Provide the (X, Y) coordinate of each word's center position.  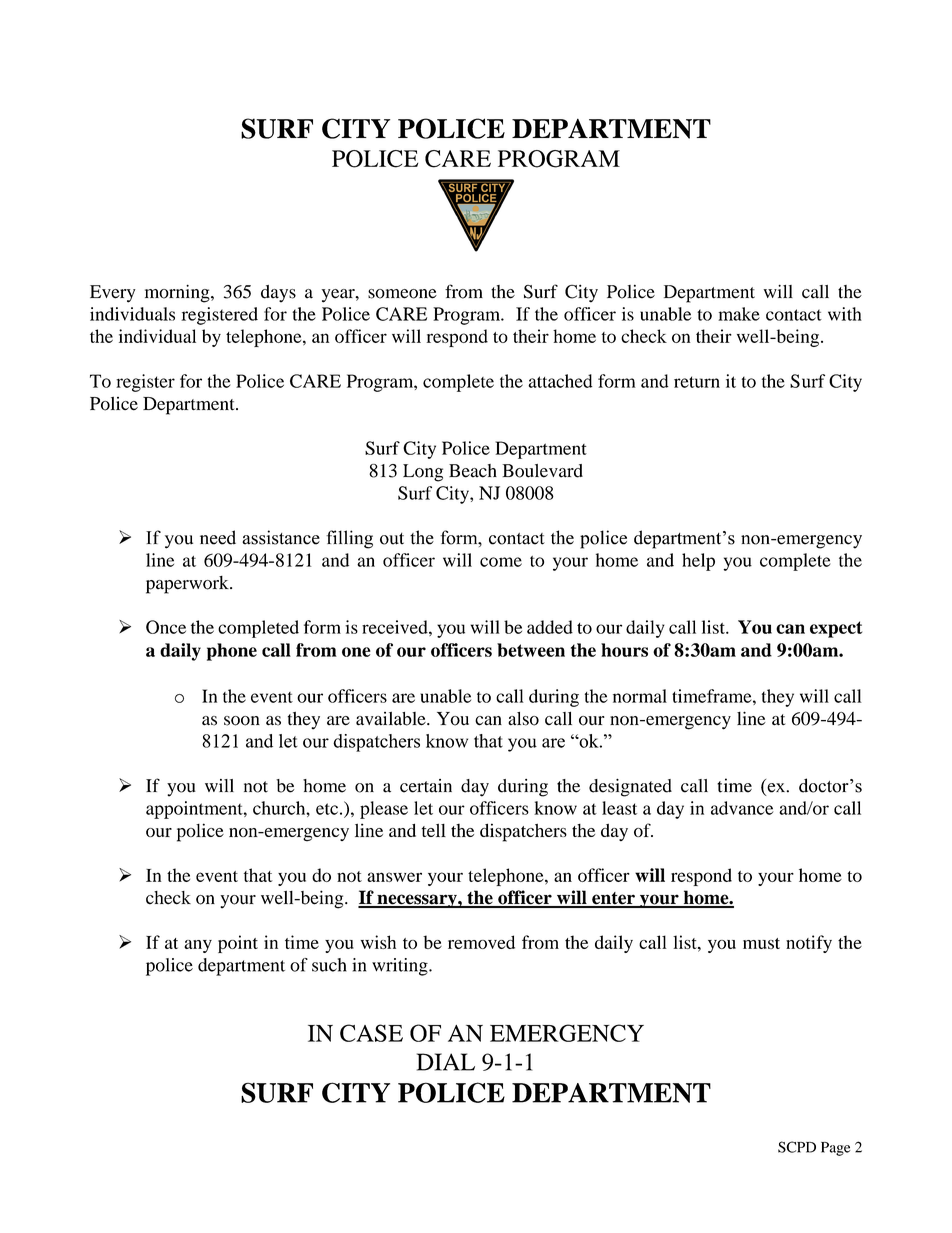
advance (742, 808)
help (698, 562)
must (761, 943)
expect (836, 629)
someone (402, 294)
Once (166, 627)
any (198, 946)
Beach (473, 471)
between (531, 650)
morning (178, 294)
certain (426, 786)
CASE (371, 1033)
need (218, 537)
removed (481, 942)
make (739, 314)
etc (327, 809)
